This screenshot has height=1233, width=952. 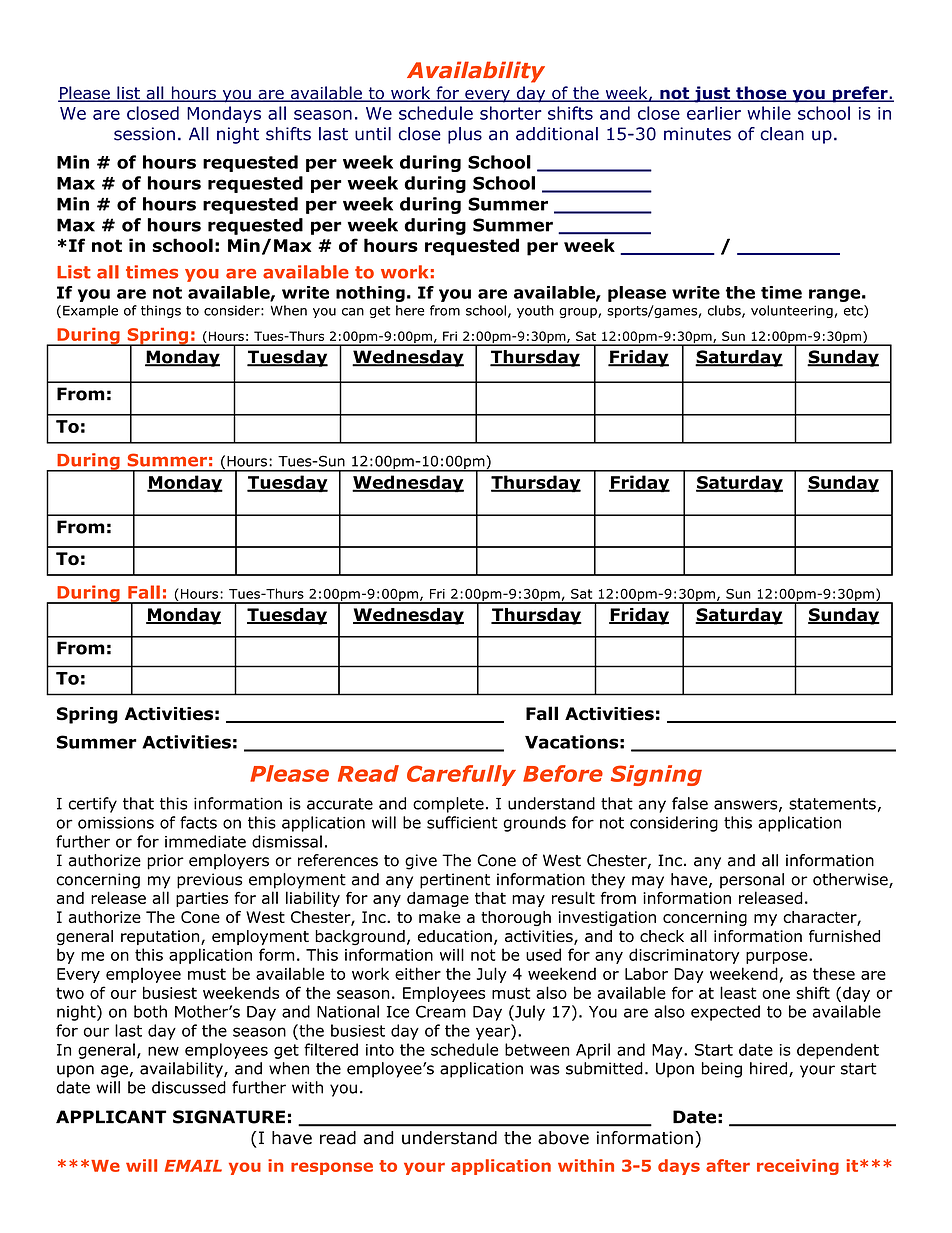 I want to click on plus, so click(x=465, y=135).
